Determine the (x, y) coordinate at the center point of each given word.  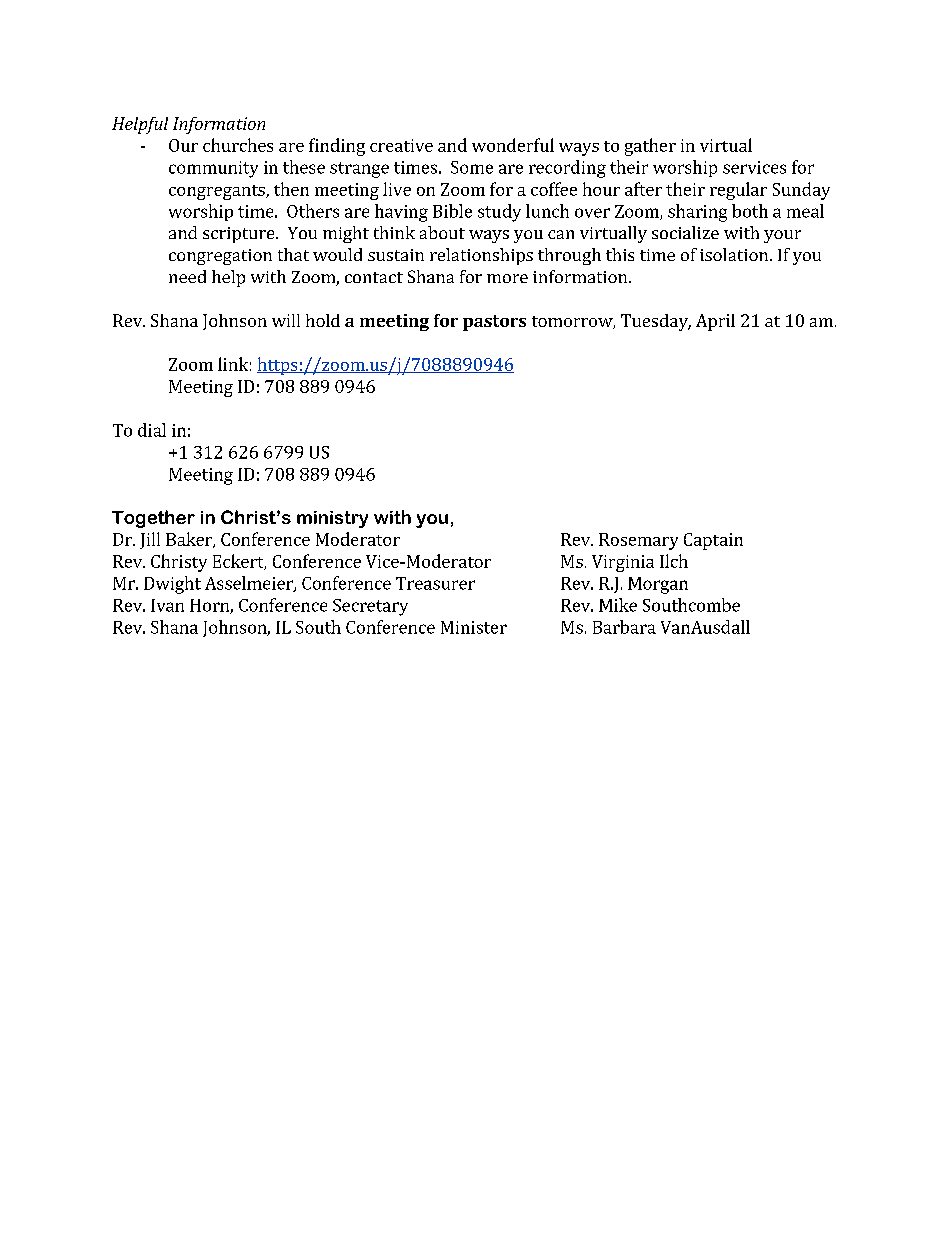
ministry (332, 519)
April (715, 322)
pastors (494, 323)
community (213, 169)
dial (152, 430)
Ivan (167, 605)
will (286, 320)
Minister (474, 627)
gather (650, 147)
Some (472, 167)
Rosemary (638, 541)
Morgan (658, 585)
